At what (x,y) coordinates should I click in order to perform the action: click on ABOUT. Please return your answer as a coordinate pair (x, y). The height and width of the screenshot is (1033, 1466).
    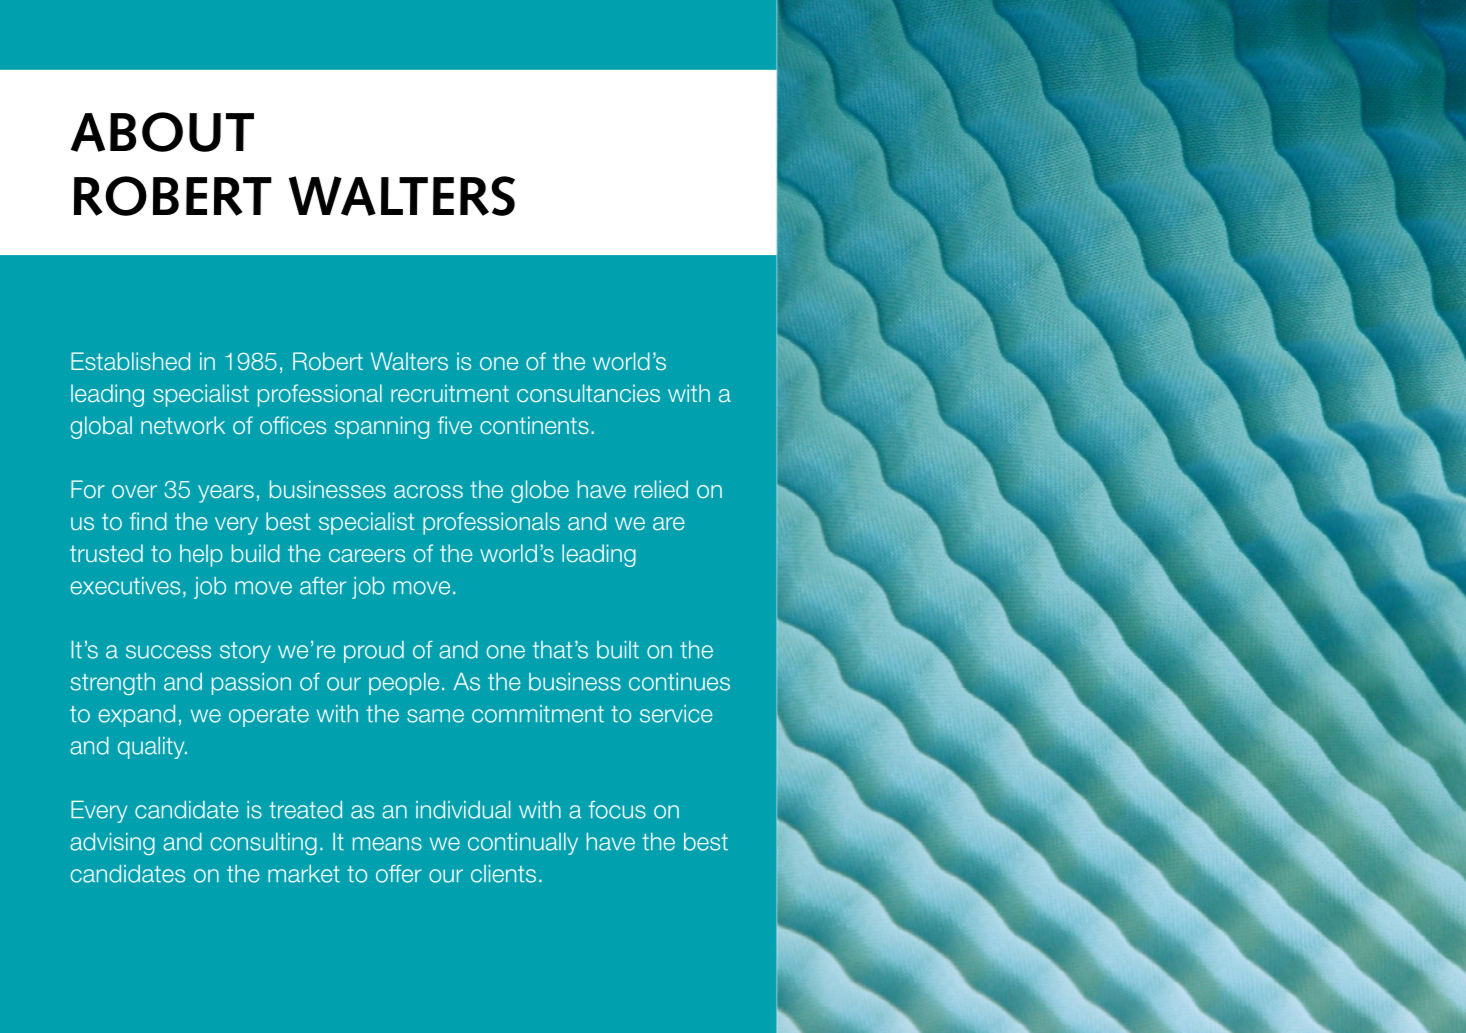
    Looking at the image, I should click on (162, 132).
